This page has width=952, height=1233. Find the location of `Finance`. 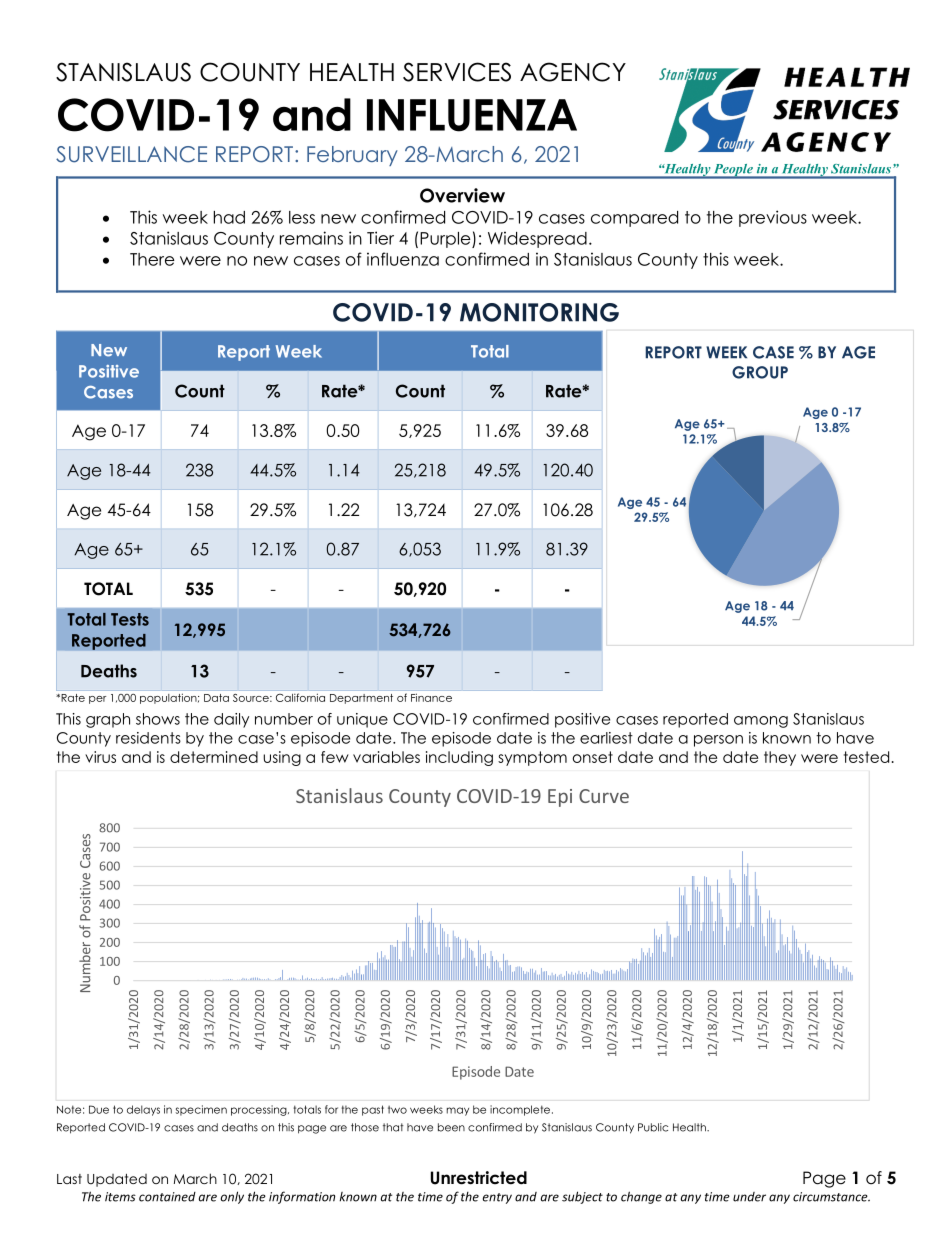

Finance is located at coordinates (431, 698).
